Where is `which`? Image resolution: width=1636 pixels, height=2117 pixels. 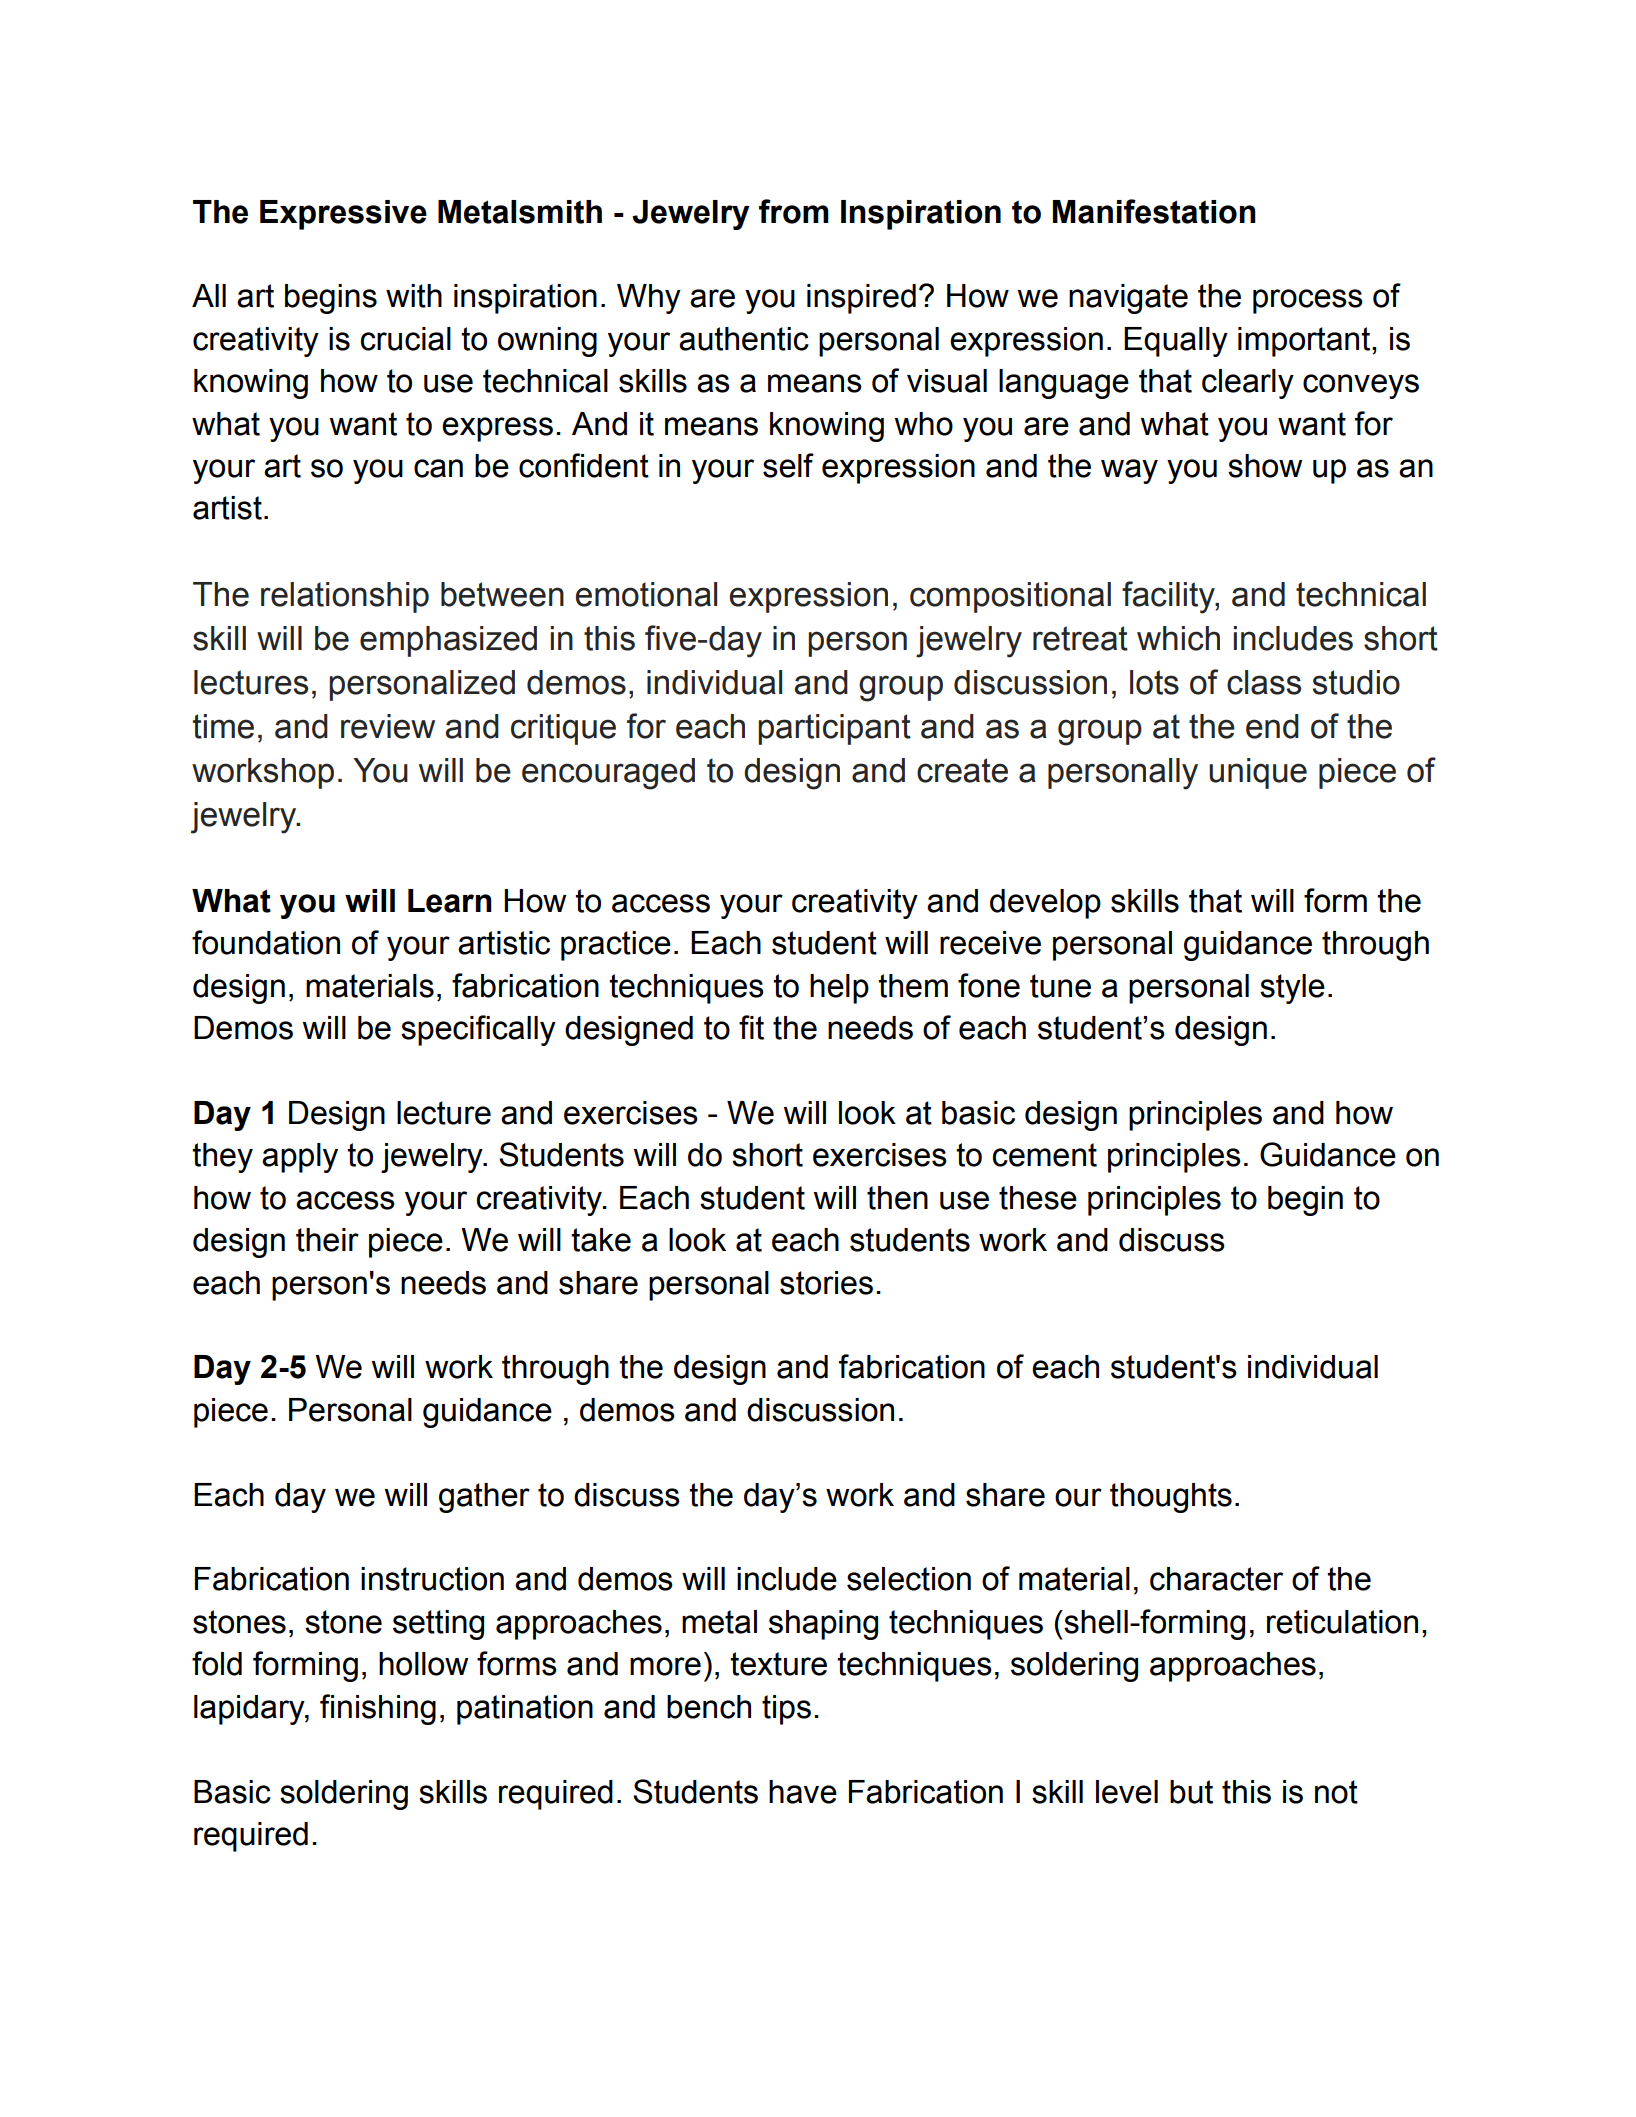
which is located at coordinates (1178, 638).
